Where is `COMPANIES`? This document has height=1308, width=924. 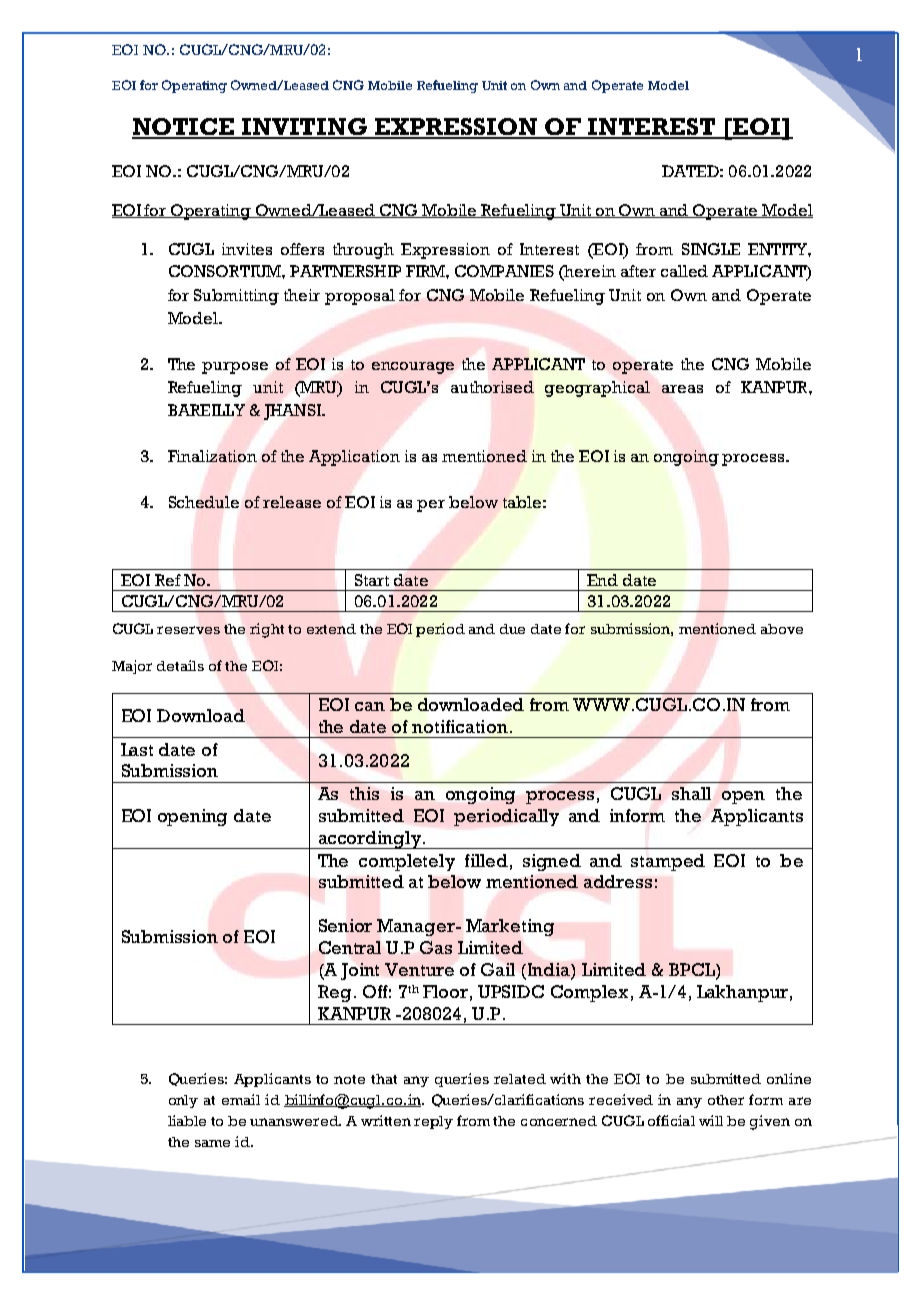
COMPANIES is located at coordinates (504, 271).
